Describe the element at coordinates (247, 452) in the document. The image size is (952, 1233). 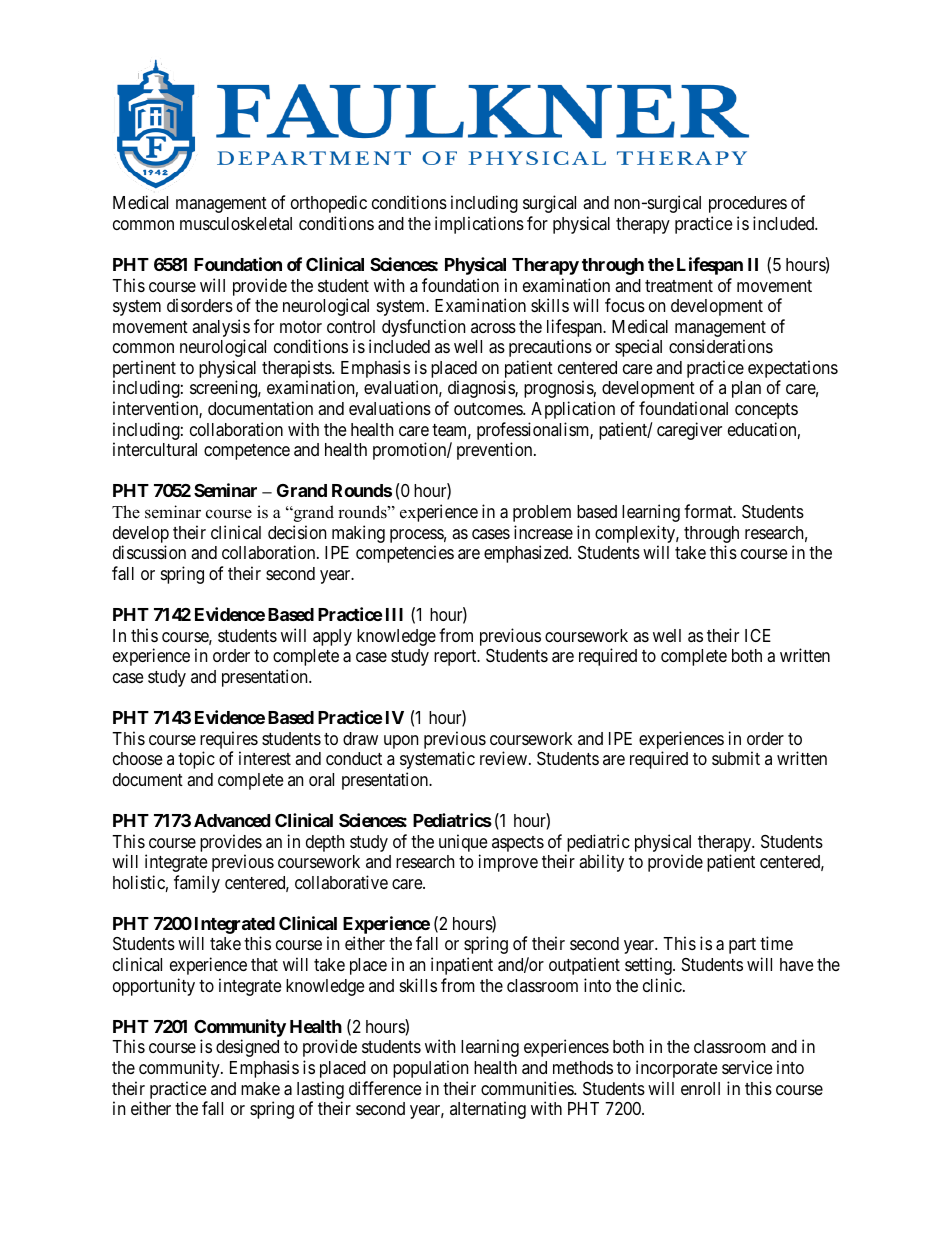
I see `competence` at that location.
